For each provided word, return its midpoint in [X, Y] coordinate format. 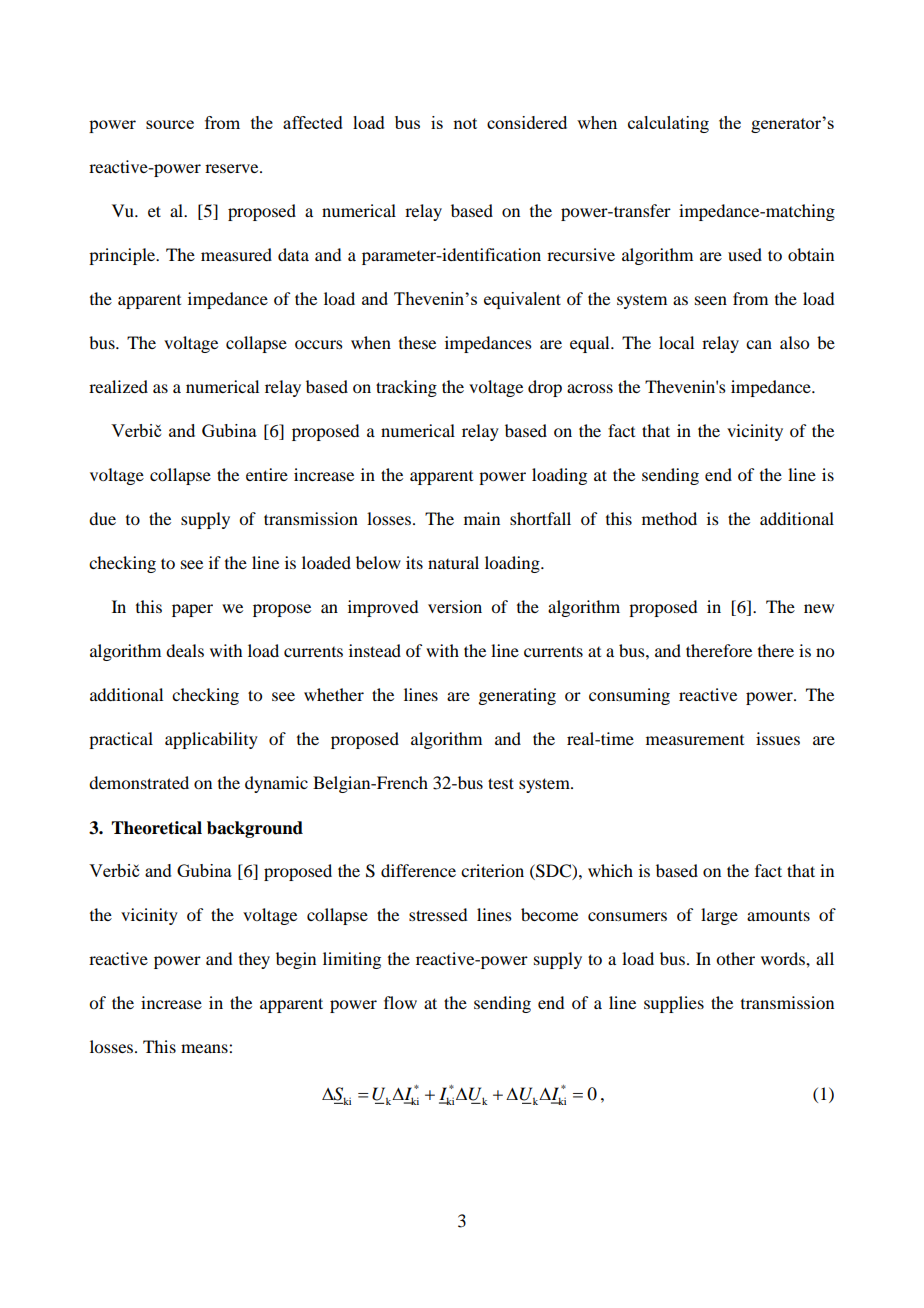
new [819, 608]
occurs [319, 344]
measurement [695, 740]
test [501, 783]
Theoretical [156, 828]
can [759, 344]
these [417, 342]
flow [400, 1002]
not [465, 123]
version [455, 606]
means [205, 1048]
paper [192, 610]
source [170, 124]
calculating [668, 124]
